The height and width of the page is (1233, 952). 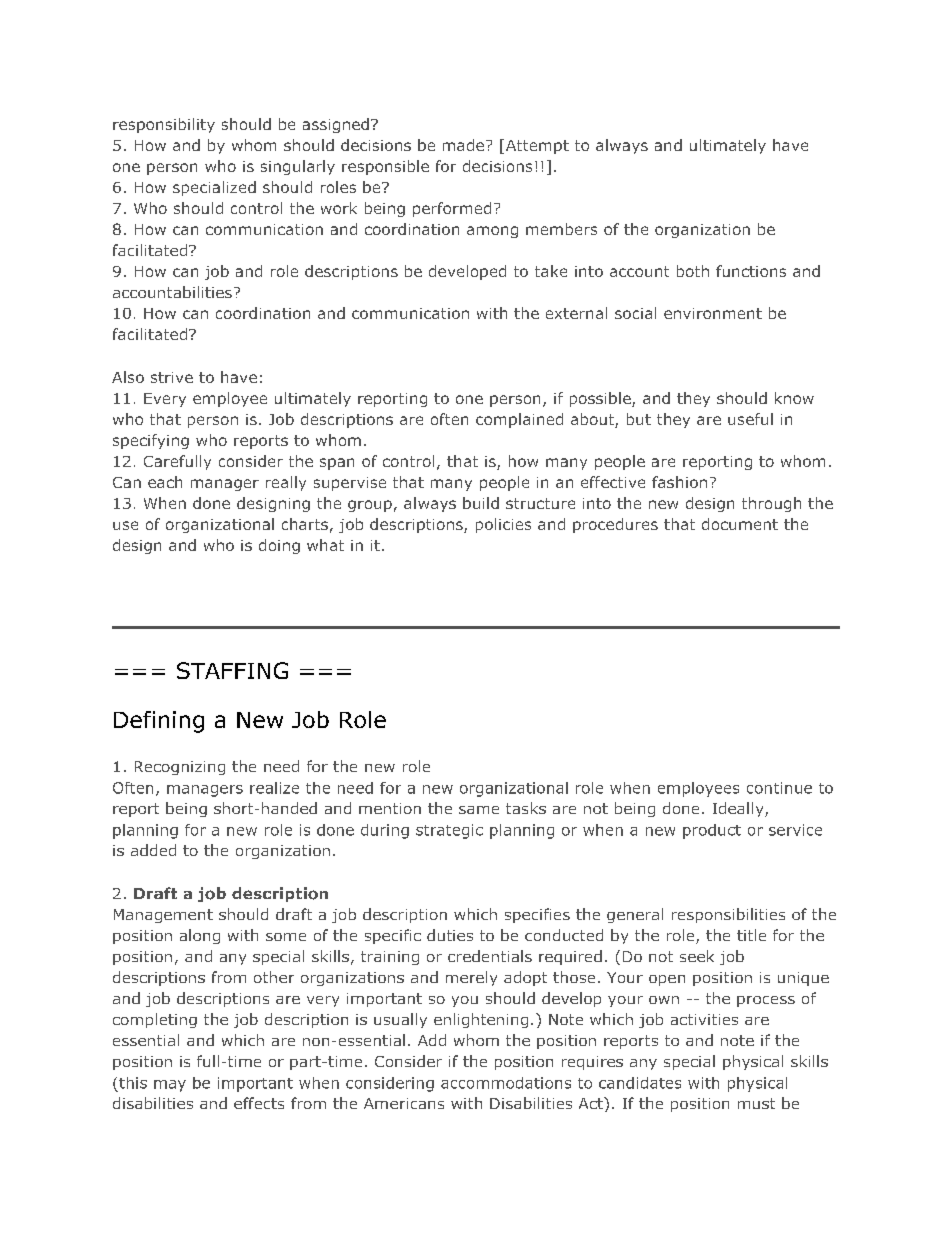 I want to click on Ideally, so click(x=739, y=809).
